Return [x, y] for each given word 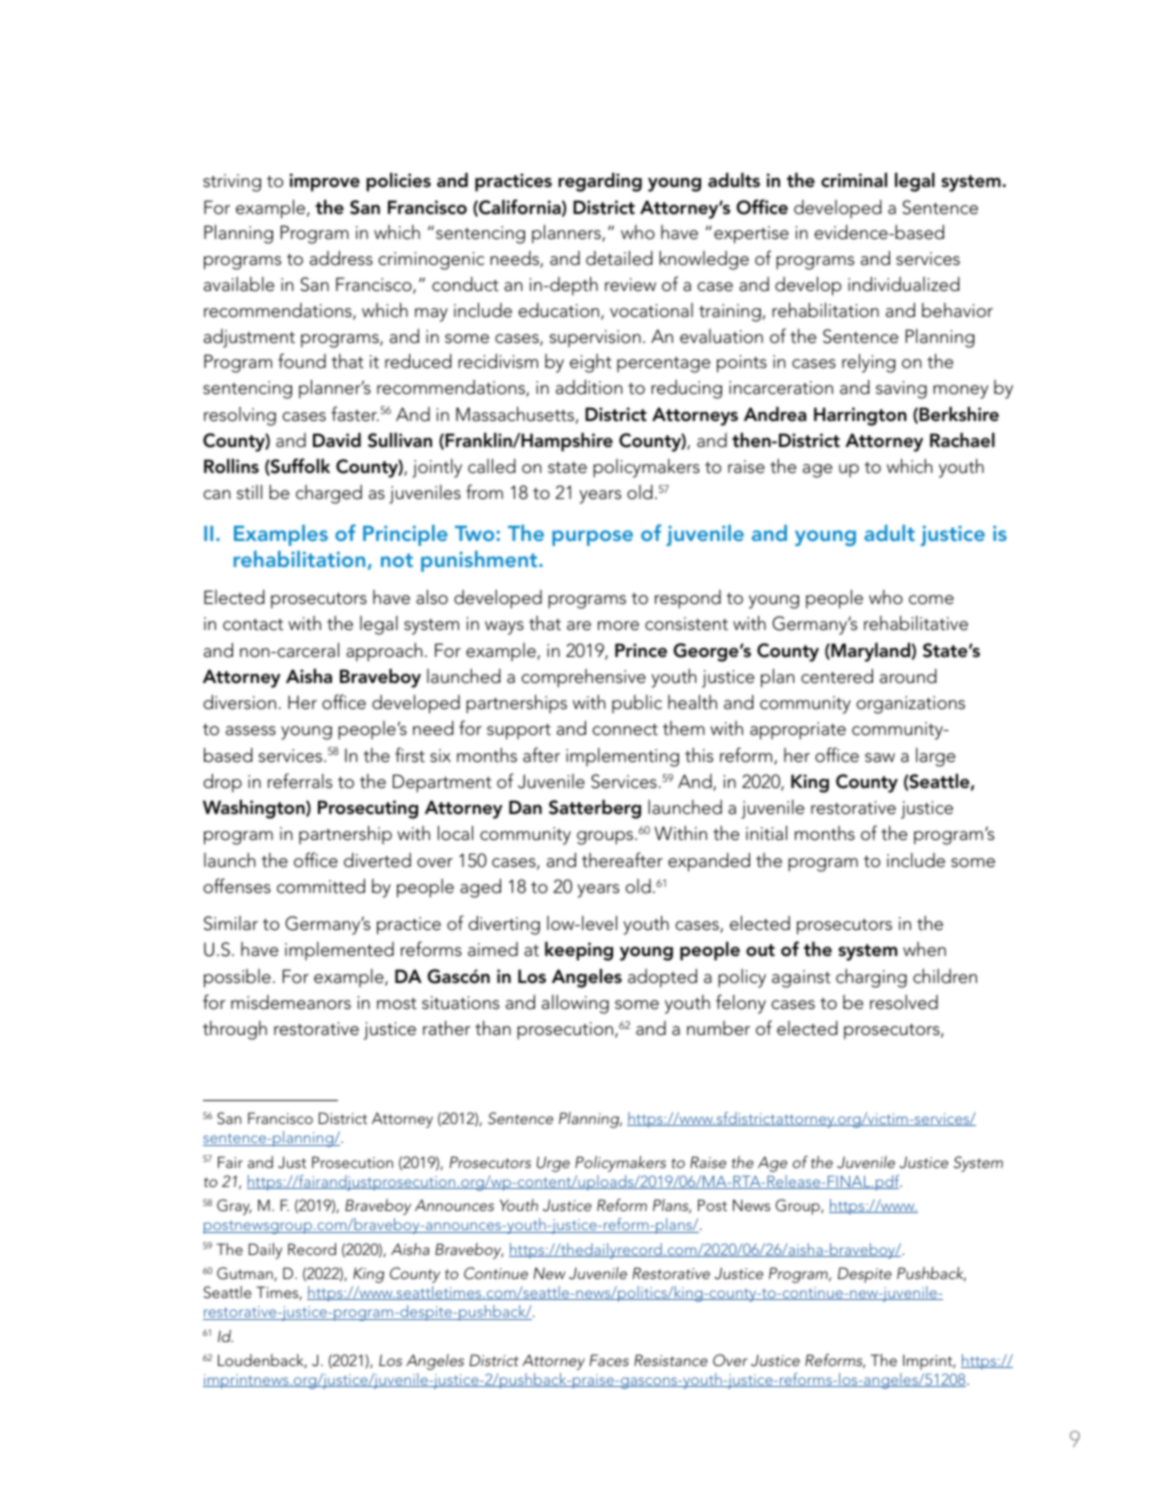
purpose [592, 538]
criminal [854, 180]
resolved [904, 1002]
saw [880, 758]
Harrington [860, 416]
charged [329, 494]
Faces [609, 1360]
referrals [300, 781]
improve [325, 182]
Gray [234, 1207]
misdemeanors [291, 1002]
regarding [600, 182]
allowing [575, 1004]
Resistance [671, 1360]
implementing [622, 757]
